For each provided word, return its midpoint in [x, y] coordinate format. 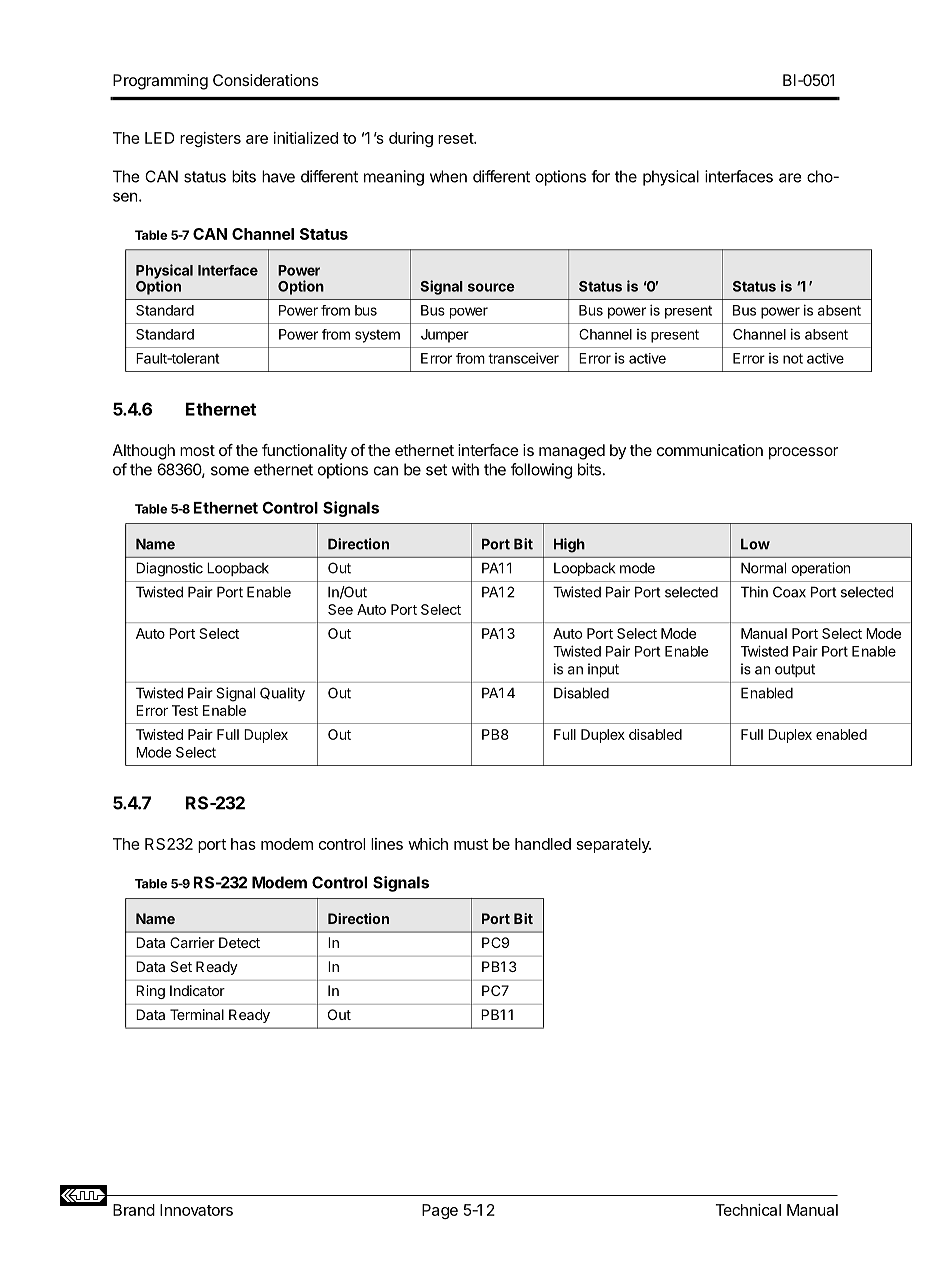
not [793, 358]
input [603, 670]
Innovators [196, 1210]
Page [440, 1211]
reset [456, 138]
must [471, 844]
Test [185, 710]
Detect [239, 942]
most [197, 450]
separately [614, 845]
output [795, 670]
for [600, 176]
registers [210, 139]
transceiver [523, 358]
